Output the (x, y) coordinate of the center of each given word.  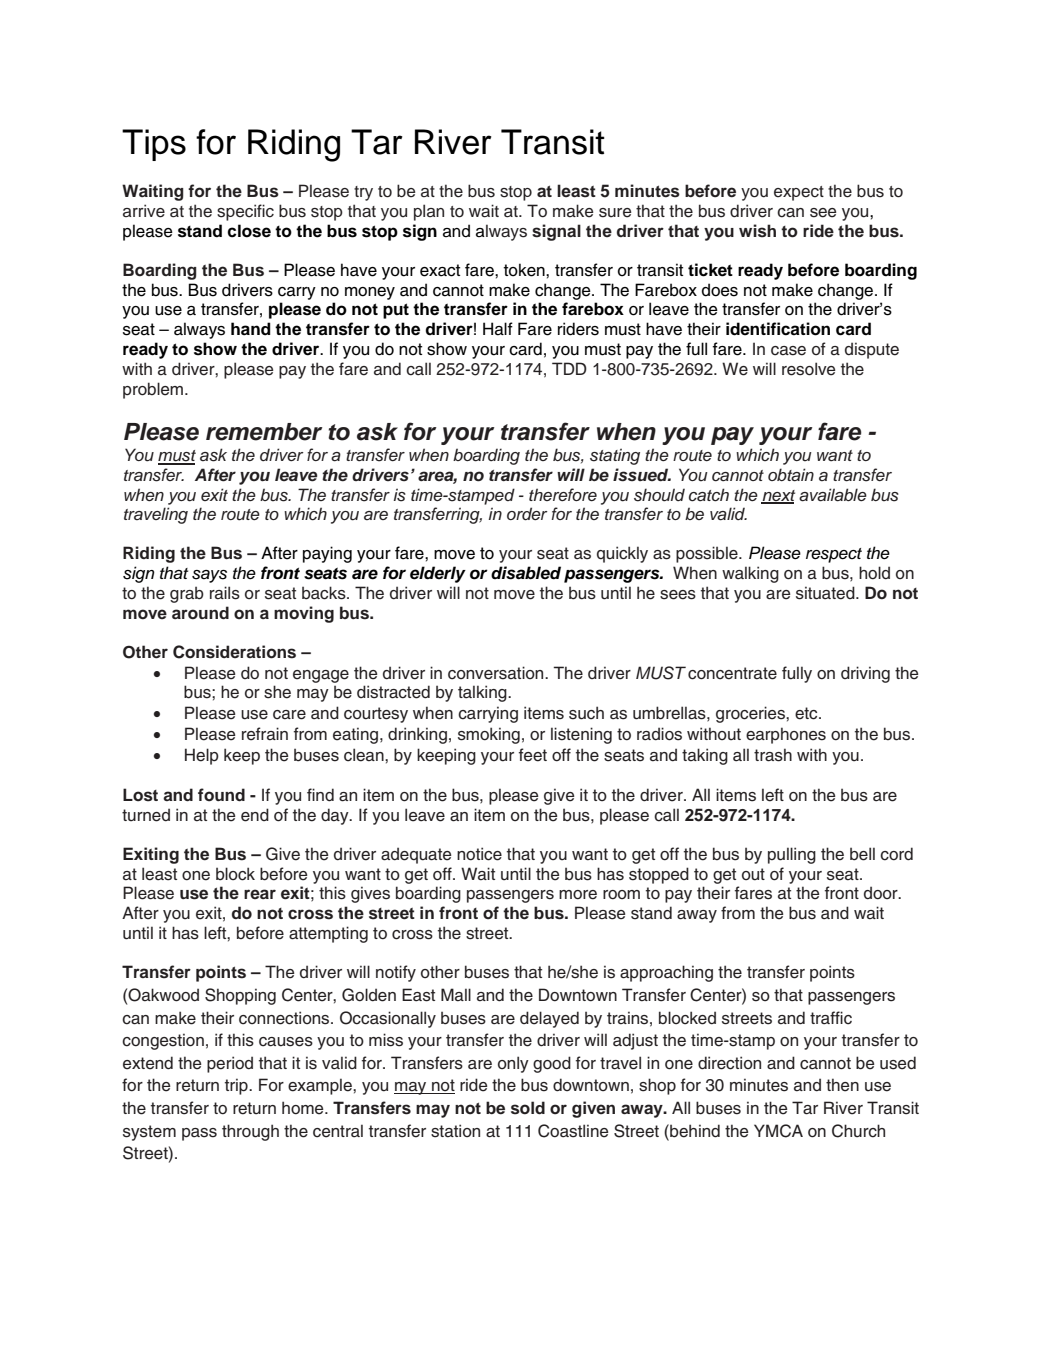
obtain (791, 475)
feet (533, 755)
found (221, 795)
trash (773, 755)
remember (264, 432)
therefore (563, 494)
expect (799, 193)
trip (237, 1086)
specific (245, 212)
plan (429, 212)
